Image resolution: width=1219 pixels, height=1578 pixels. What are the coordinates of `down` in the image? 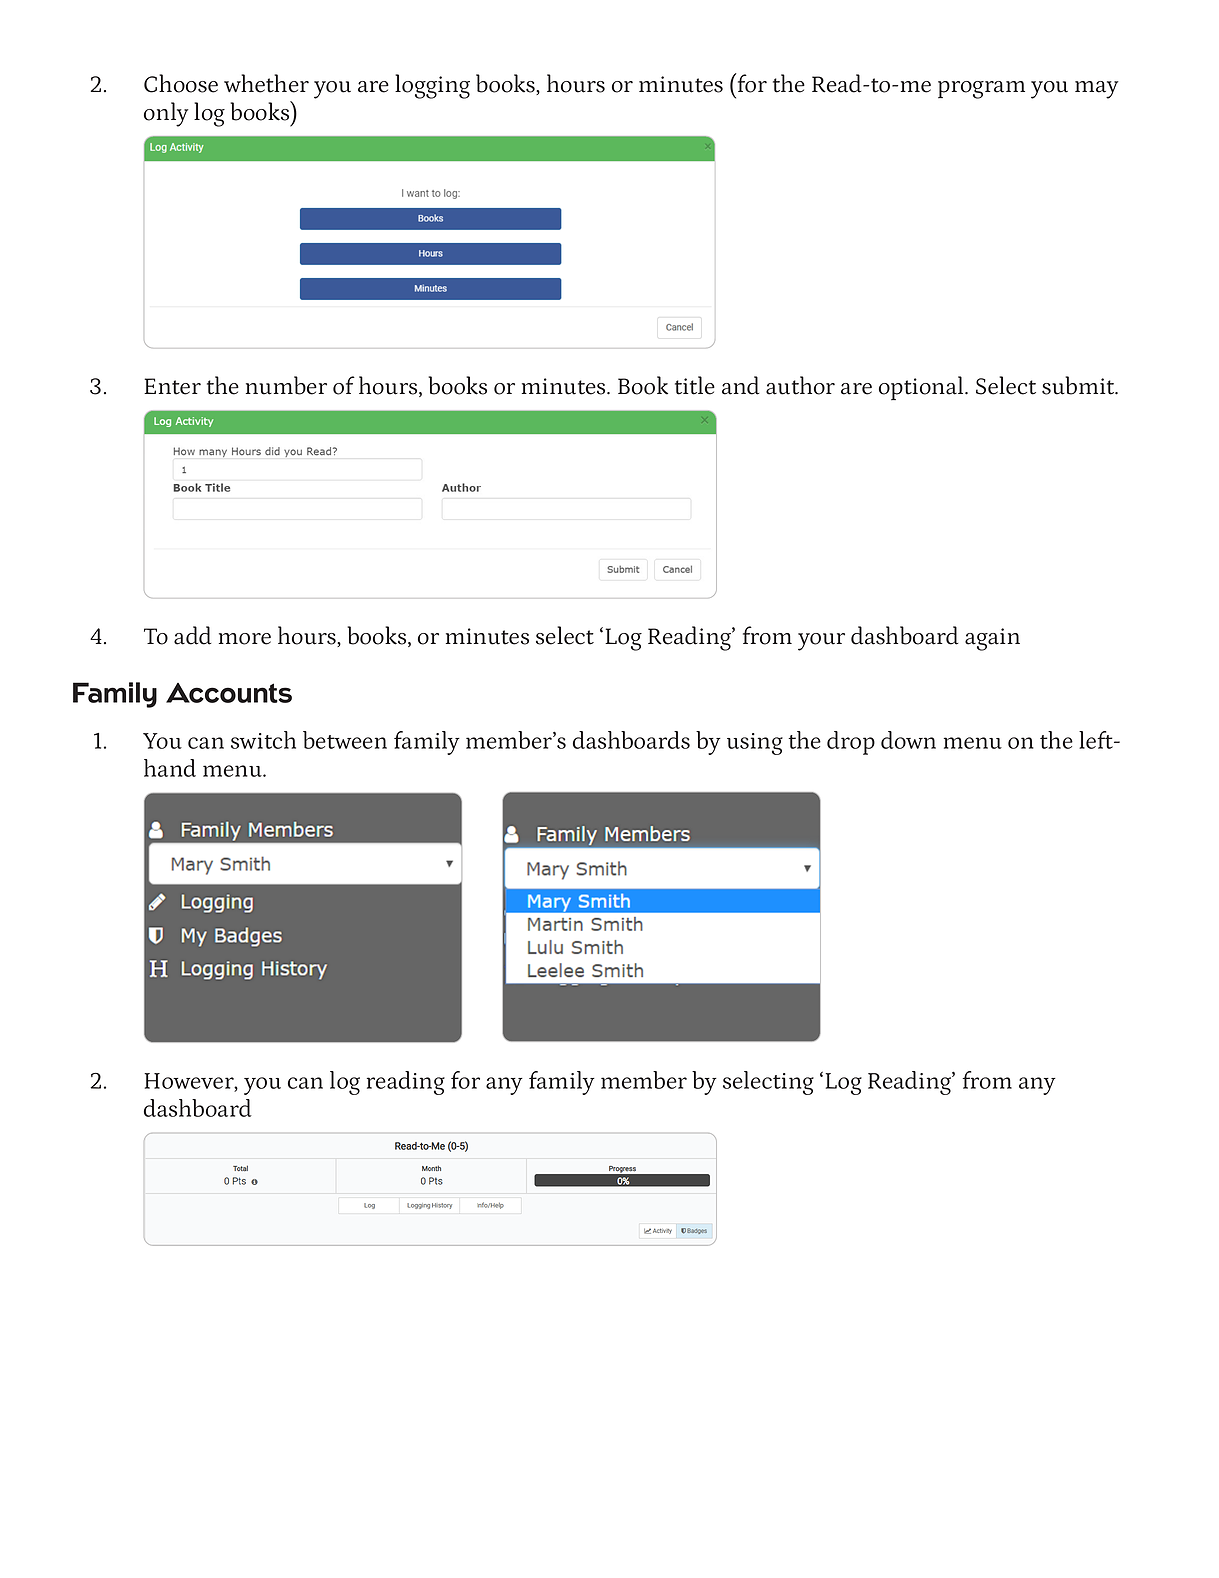 It's located at (908, 740).
